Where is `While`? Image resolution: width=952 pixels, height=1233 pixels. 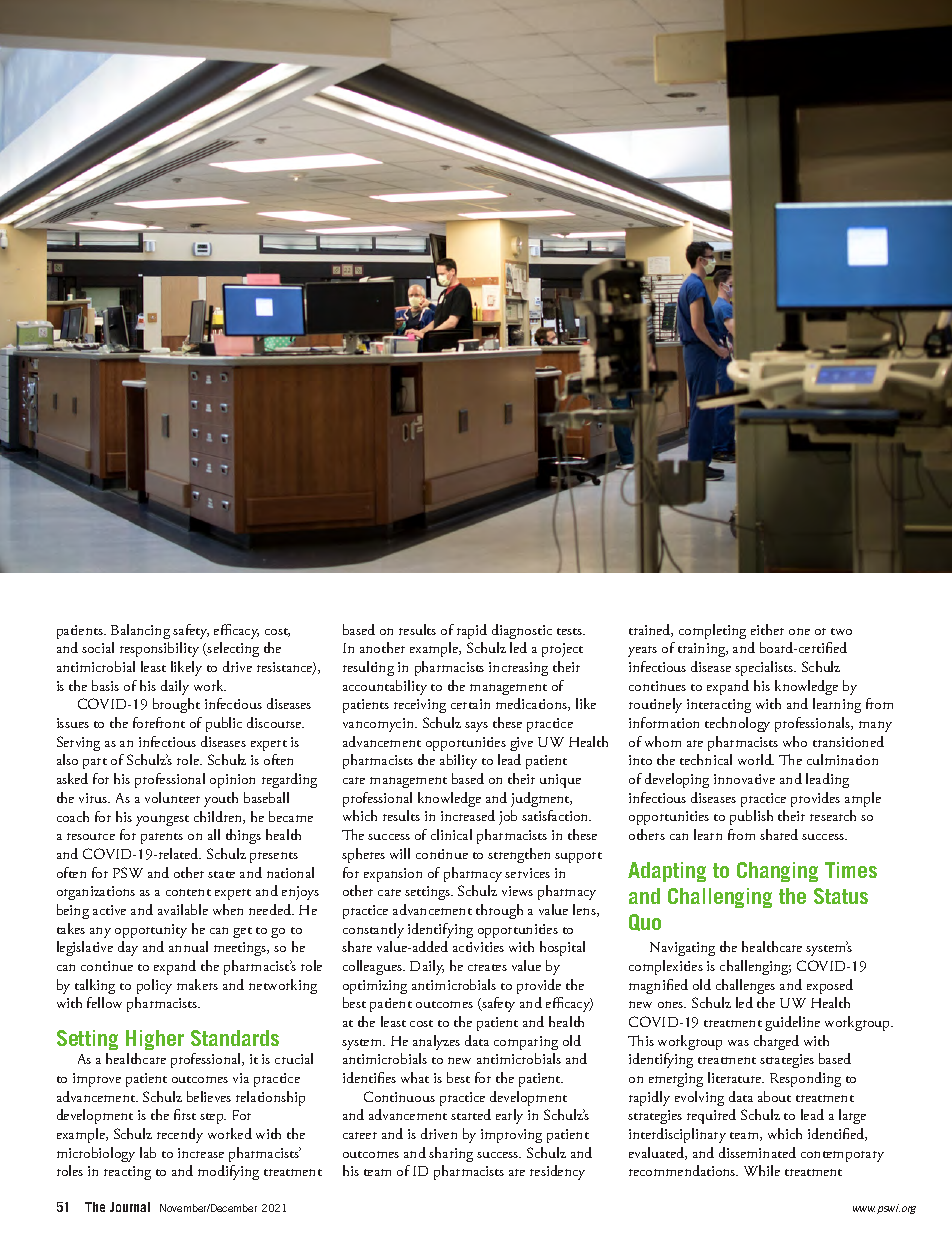
While is located at coordinates (762, 1170).
